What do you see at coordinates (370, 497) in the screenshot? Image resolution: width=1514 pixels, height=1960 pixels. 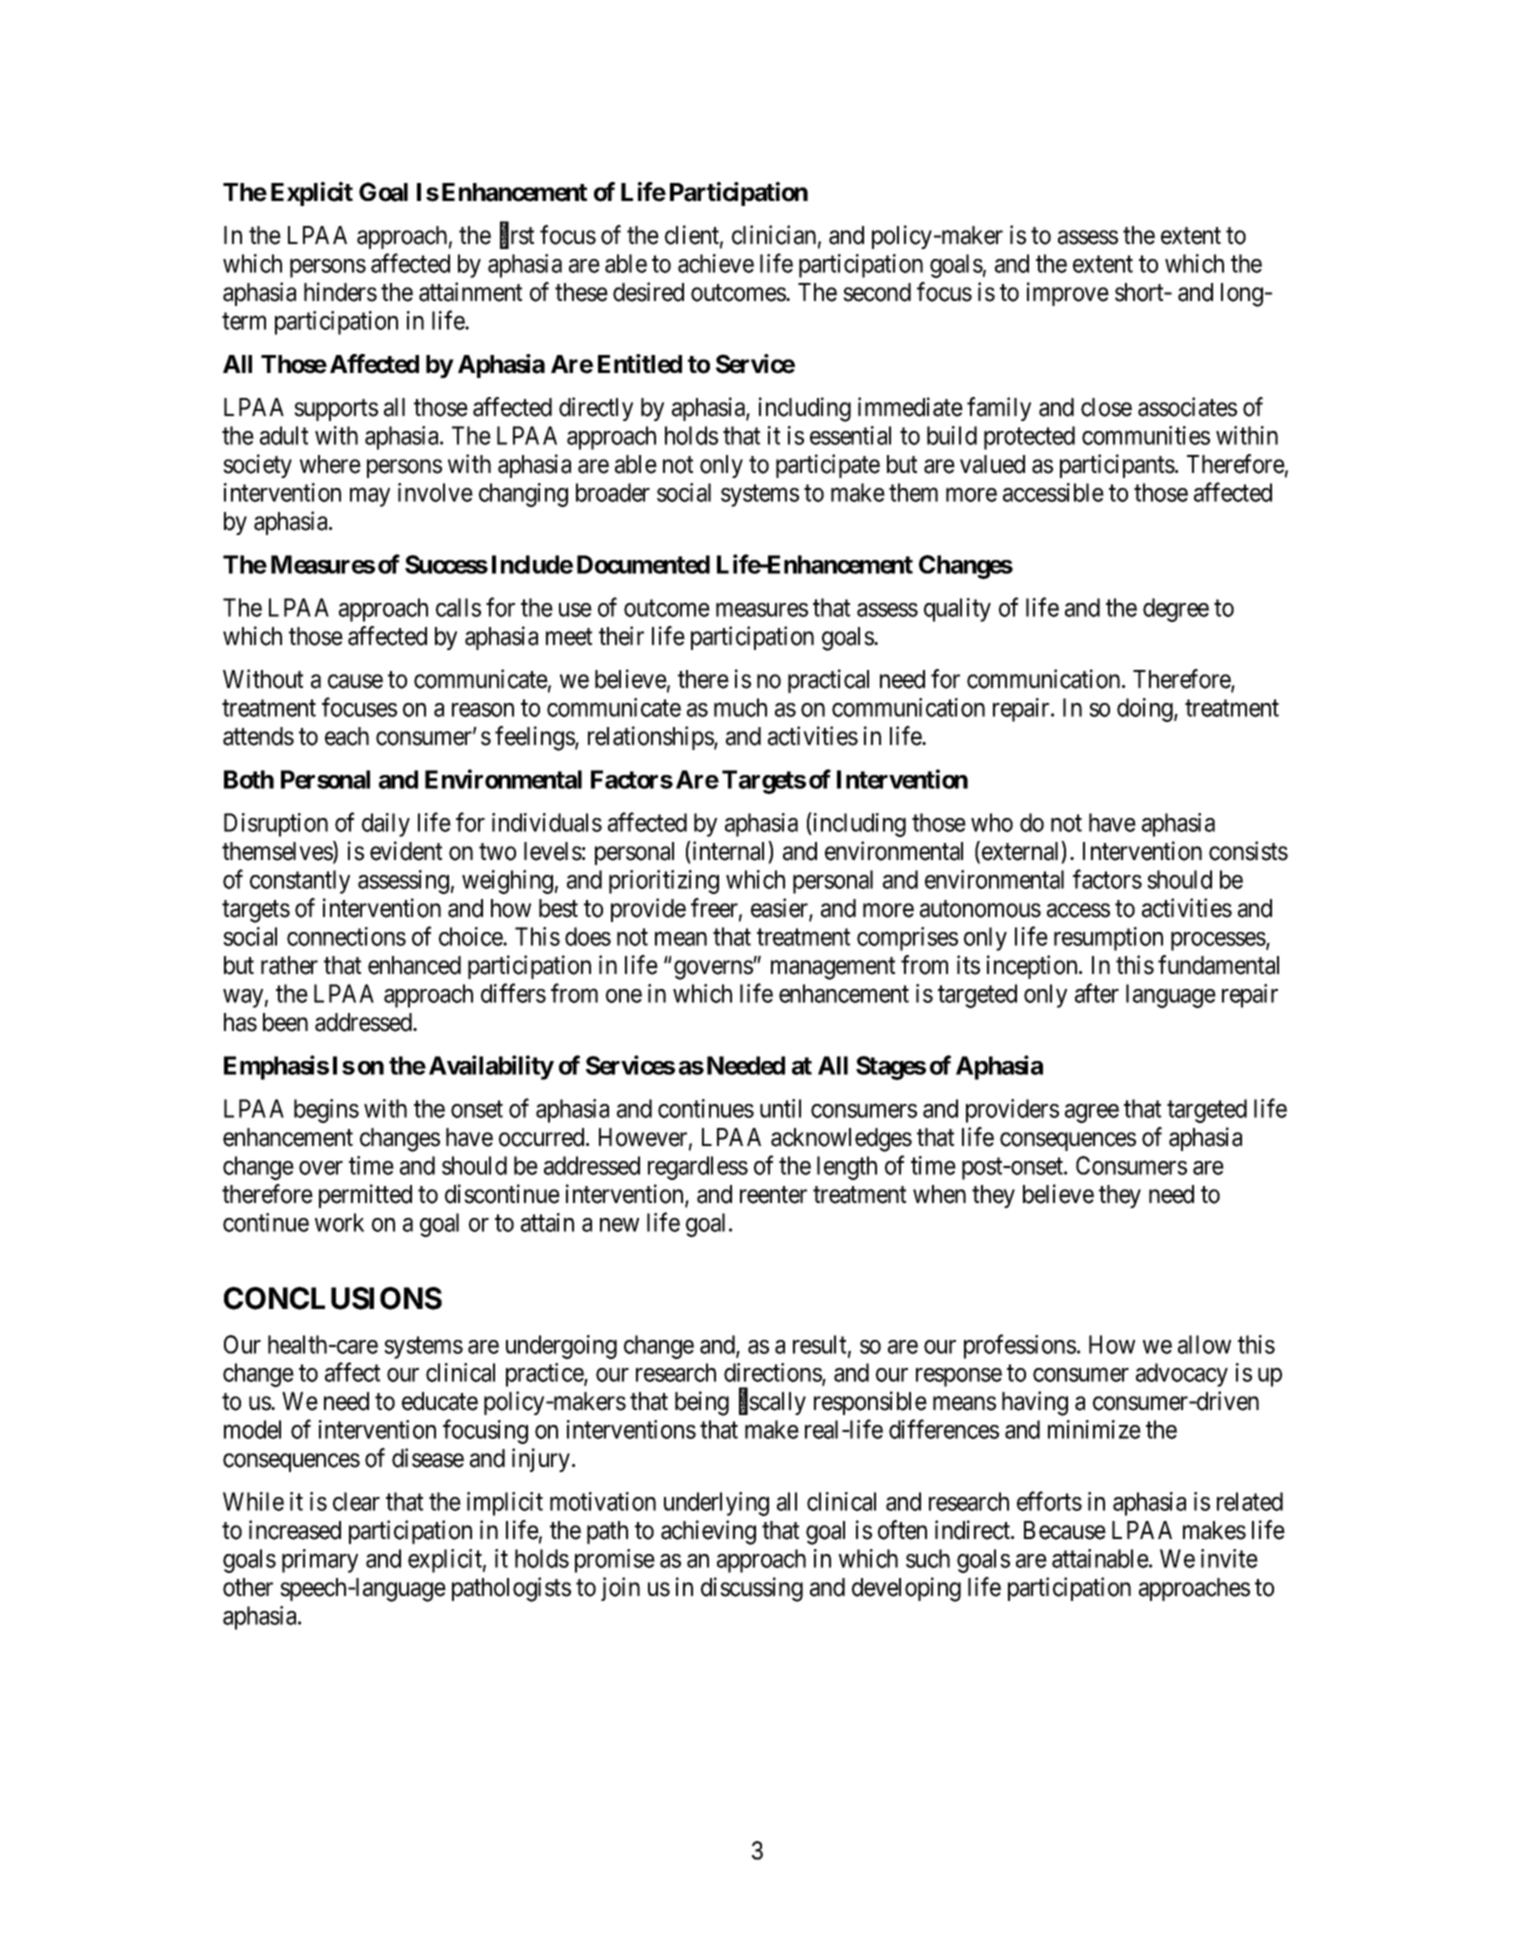 I see `may` at bounding box center [370, 497].
